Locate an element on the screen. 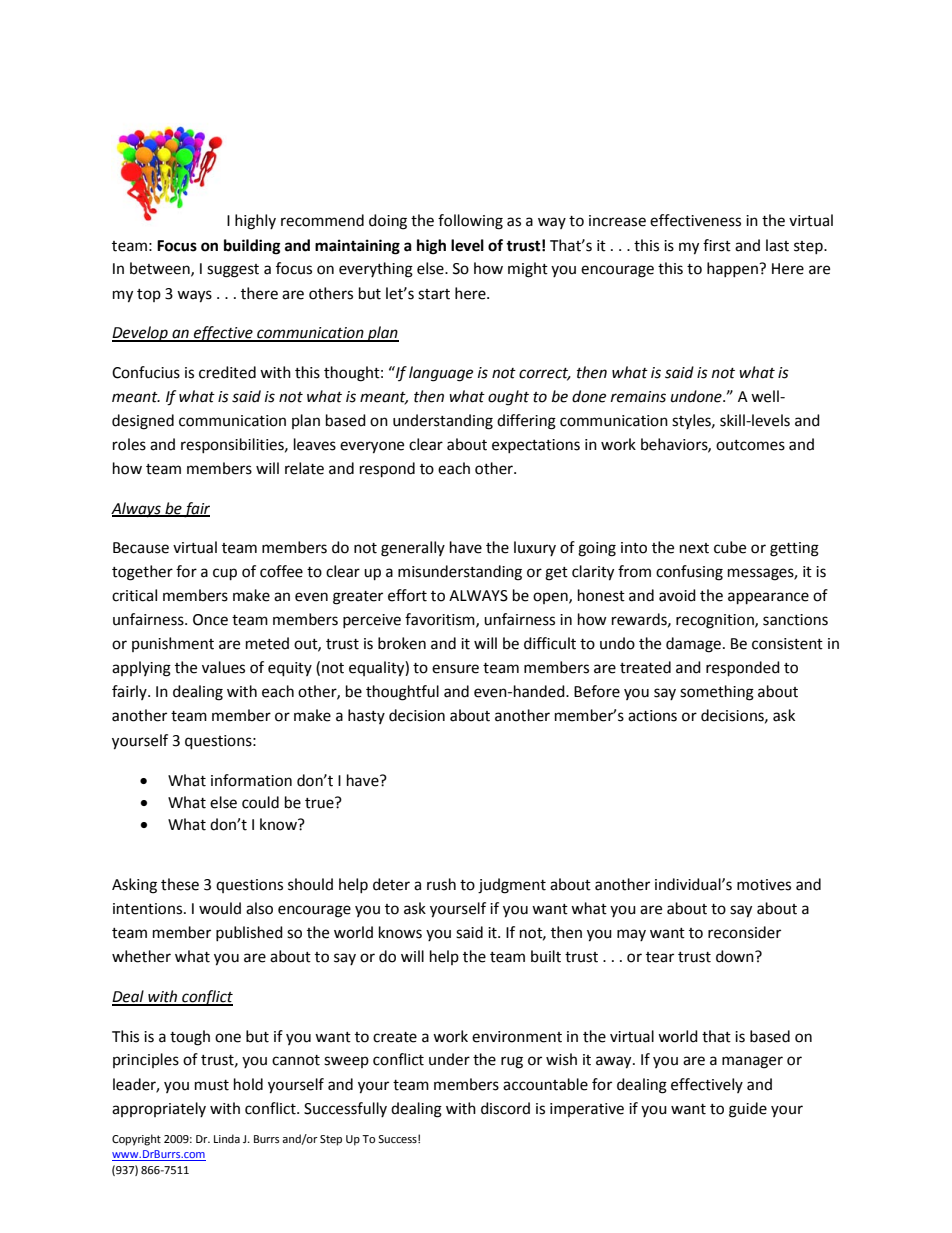 The image size is (952, 1233). suggest is located at coordinates (233, 271).
